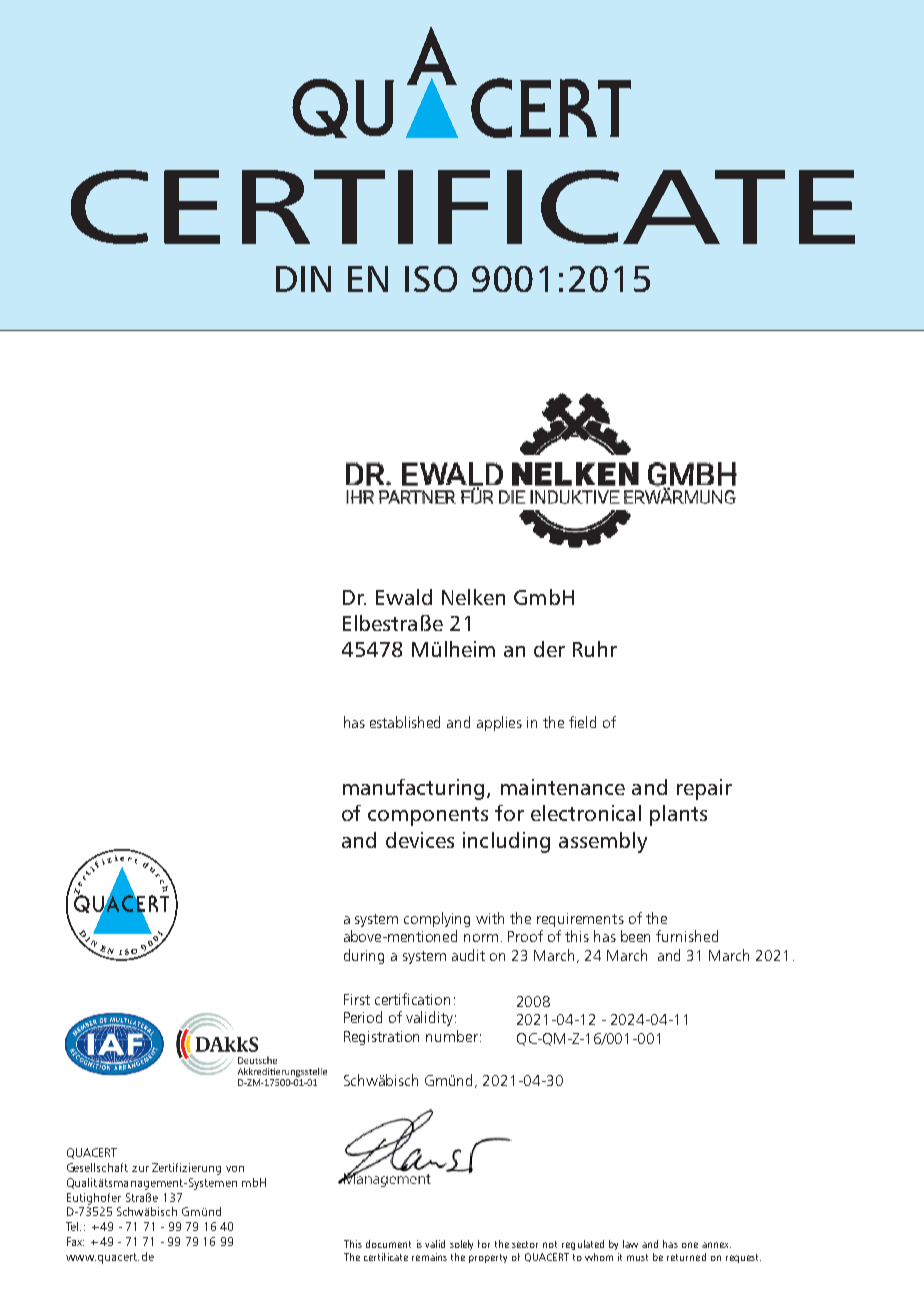  What do you see at coordinates (582, 722) in the document?
I see `field` at bounding box center [582, 722].
